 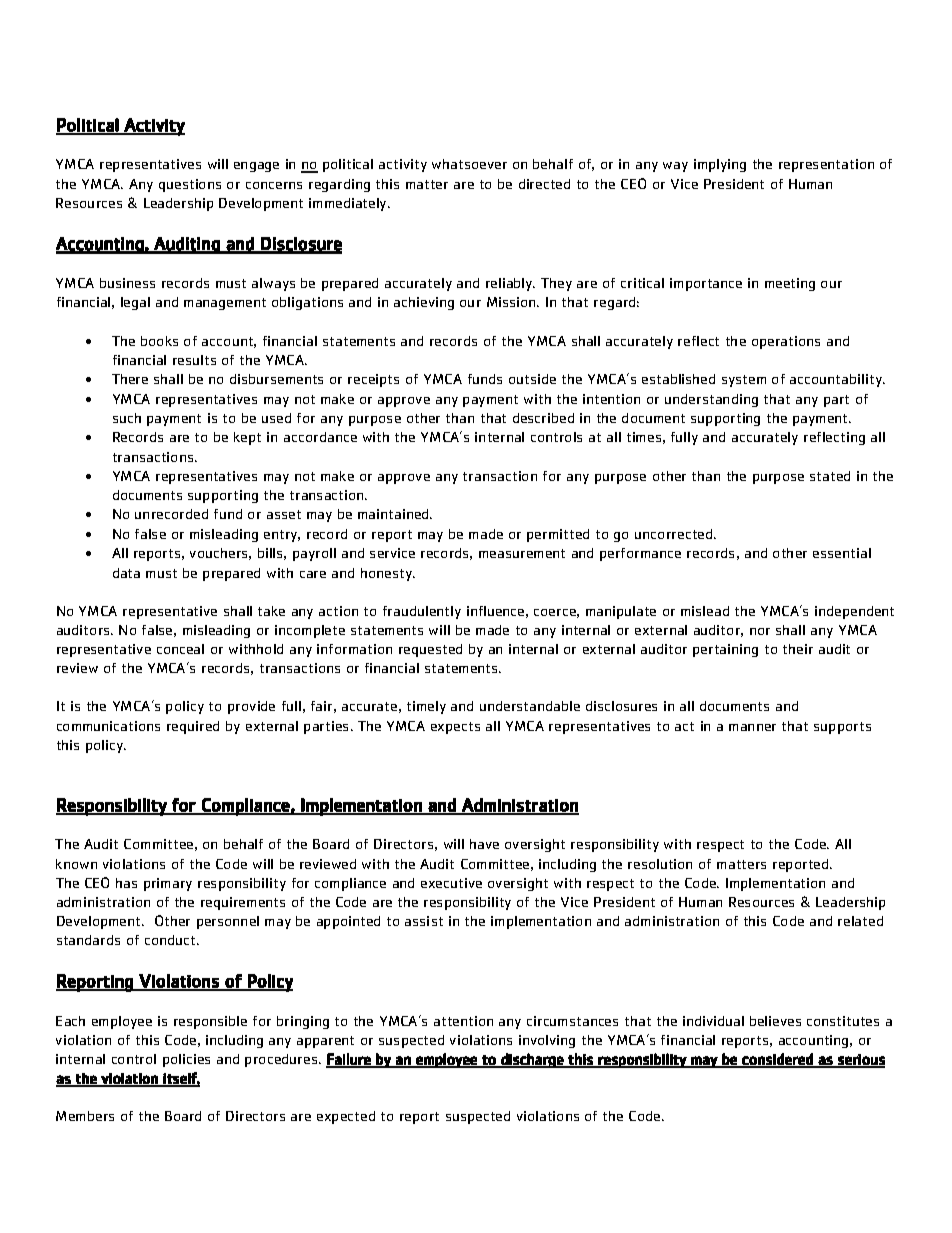 What do you see at coordinates (190, 185) in the screenshot?
I see `questions` at bounding box center [190, 185].
